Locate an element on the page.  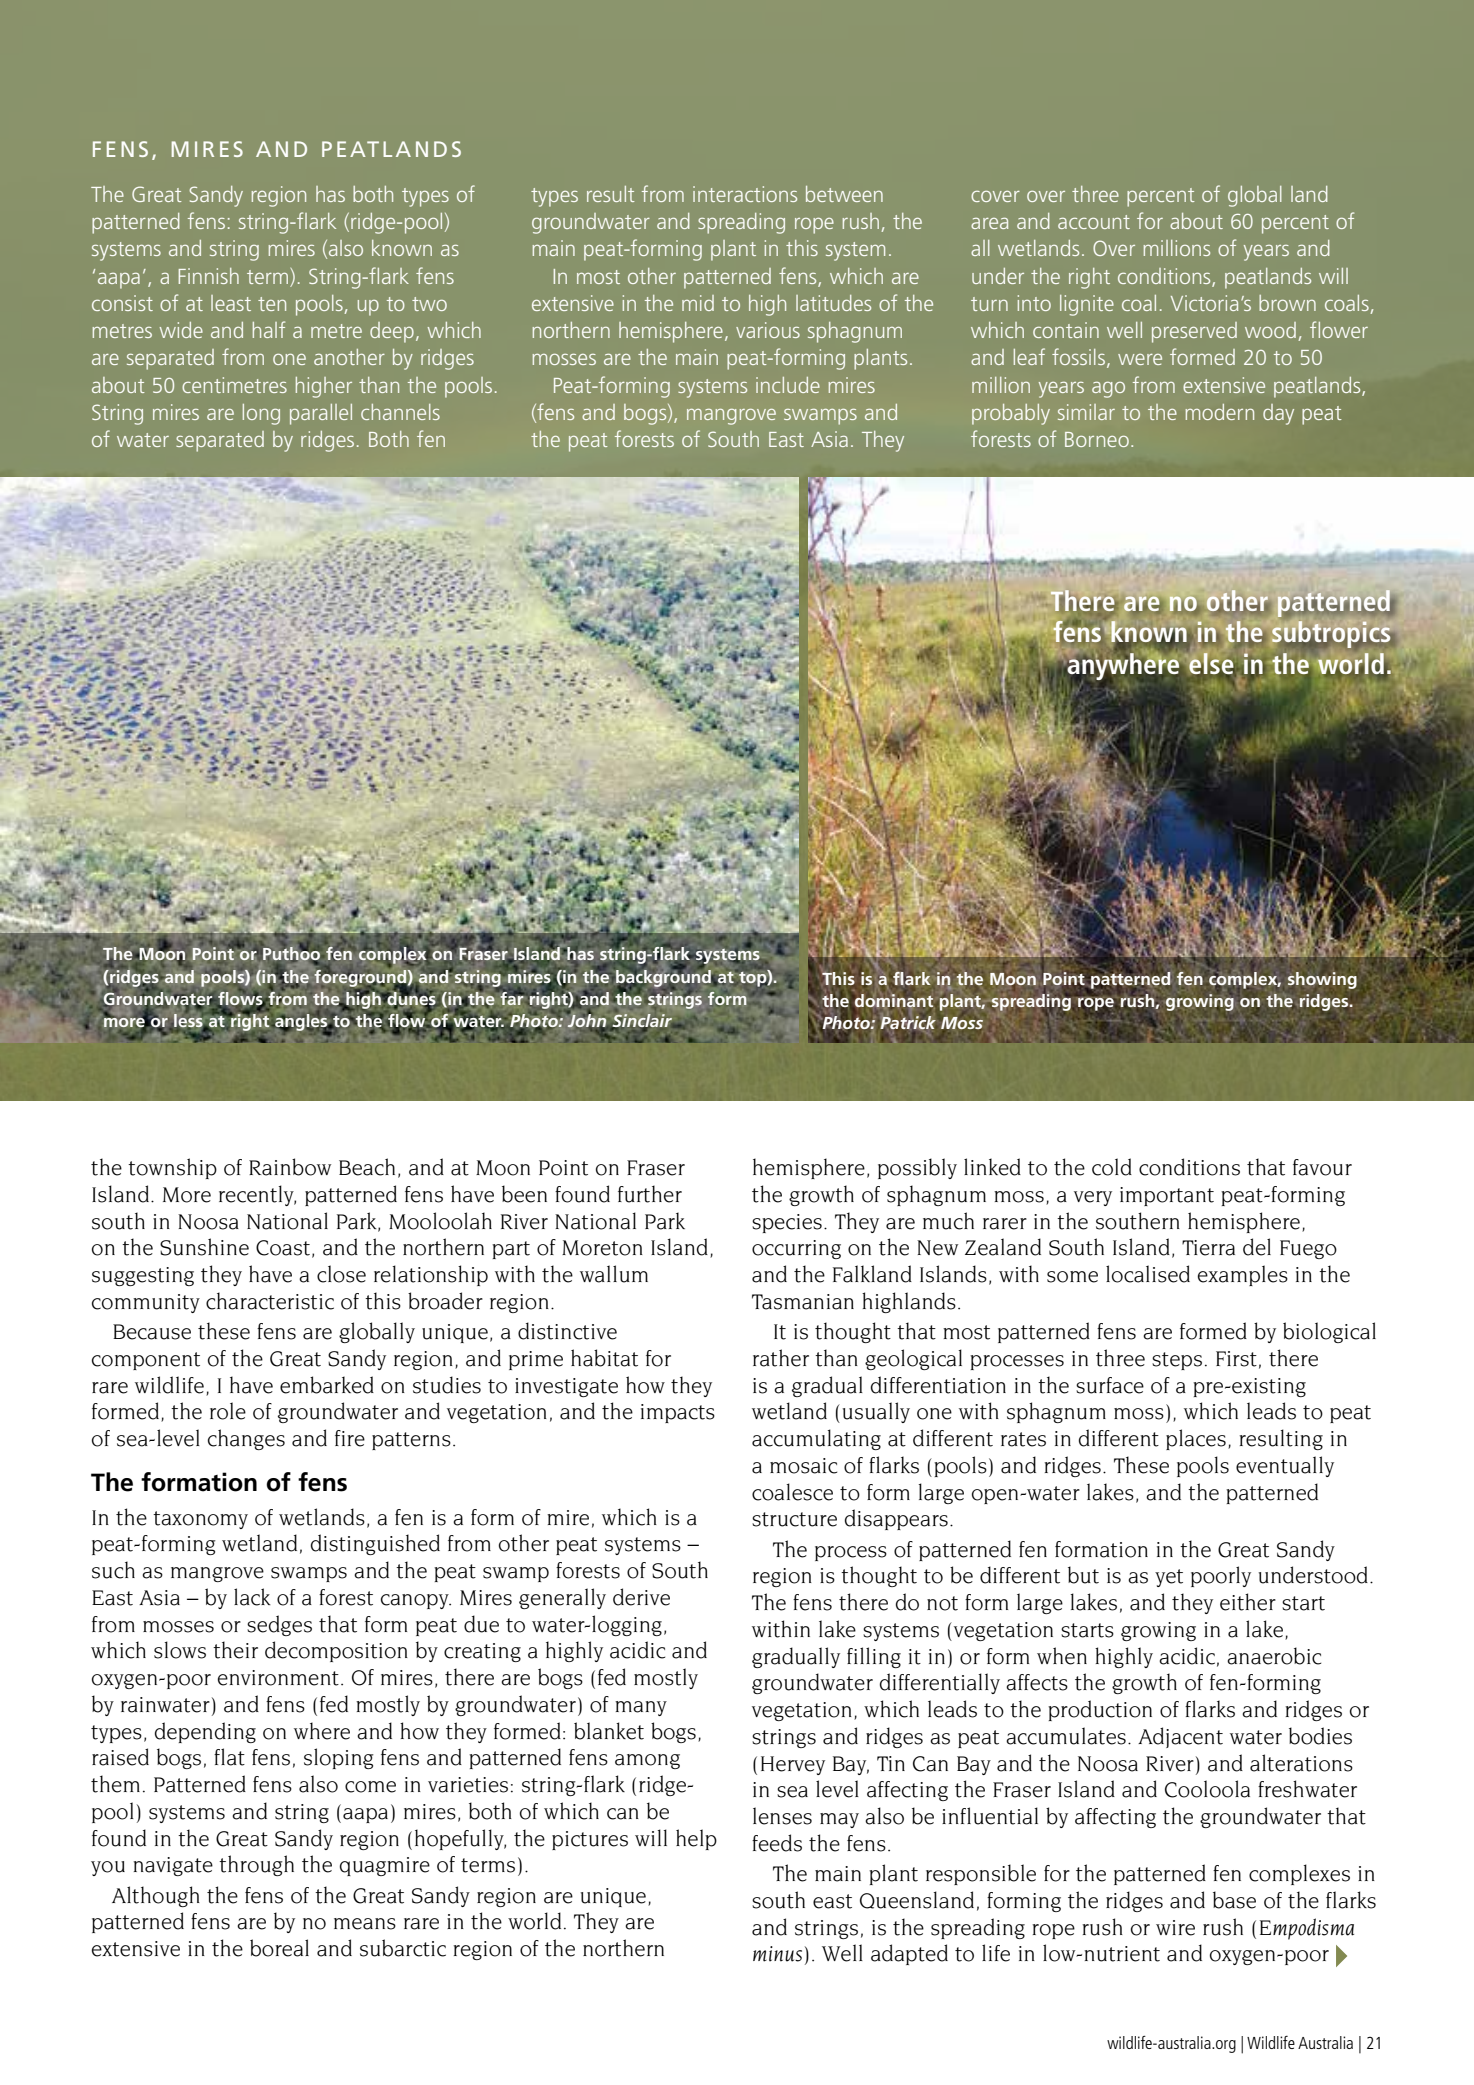
Sinclair is located at coordinates (641, 1022).
